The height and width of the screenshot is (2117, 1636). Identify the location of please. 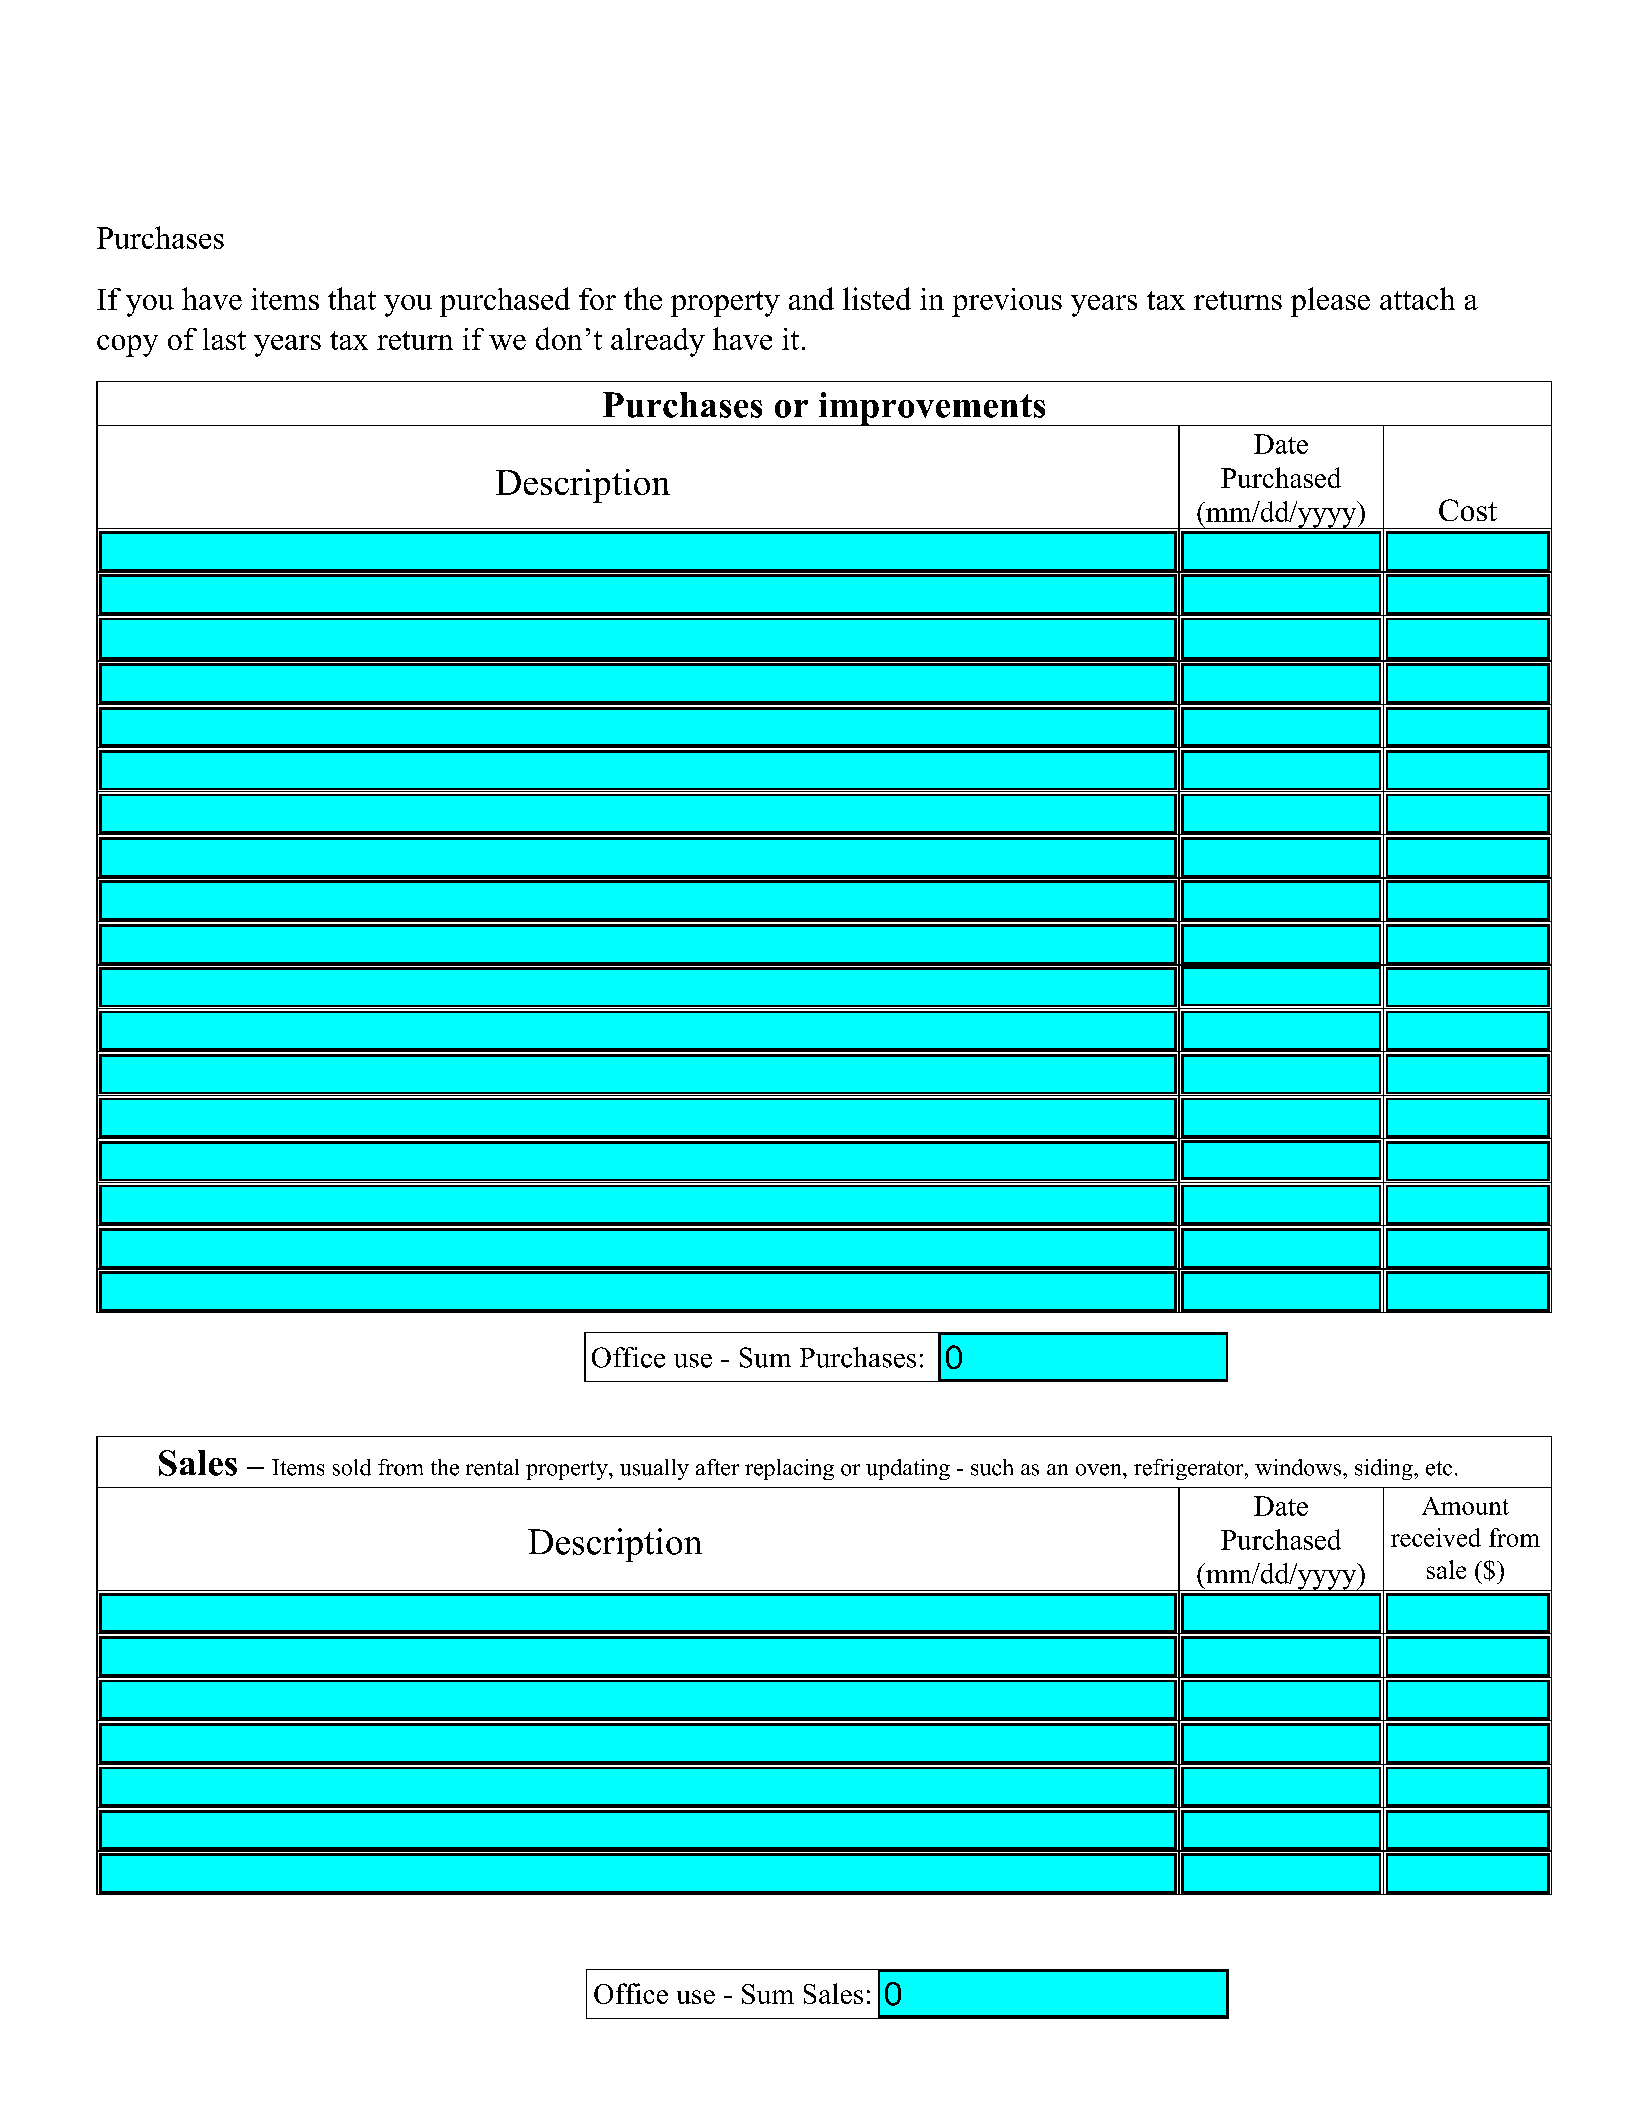
(1330, 302).
